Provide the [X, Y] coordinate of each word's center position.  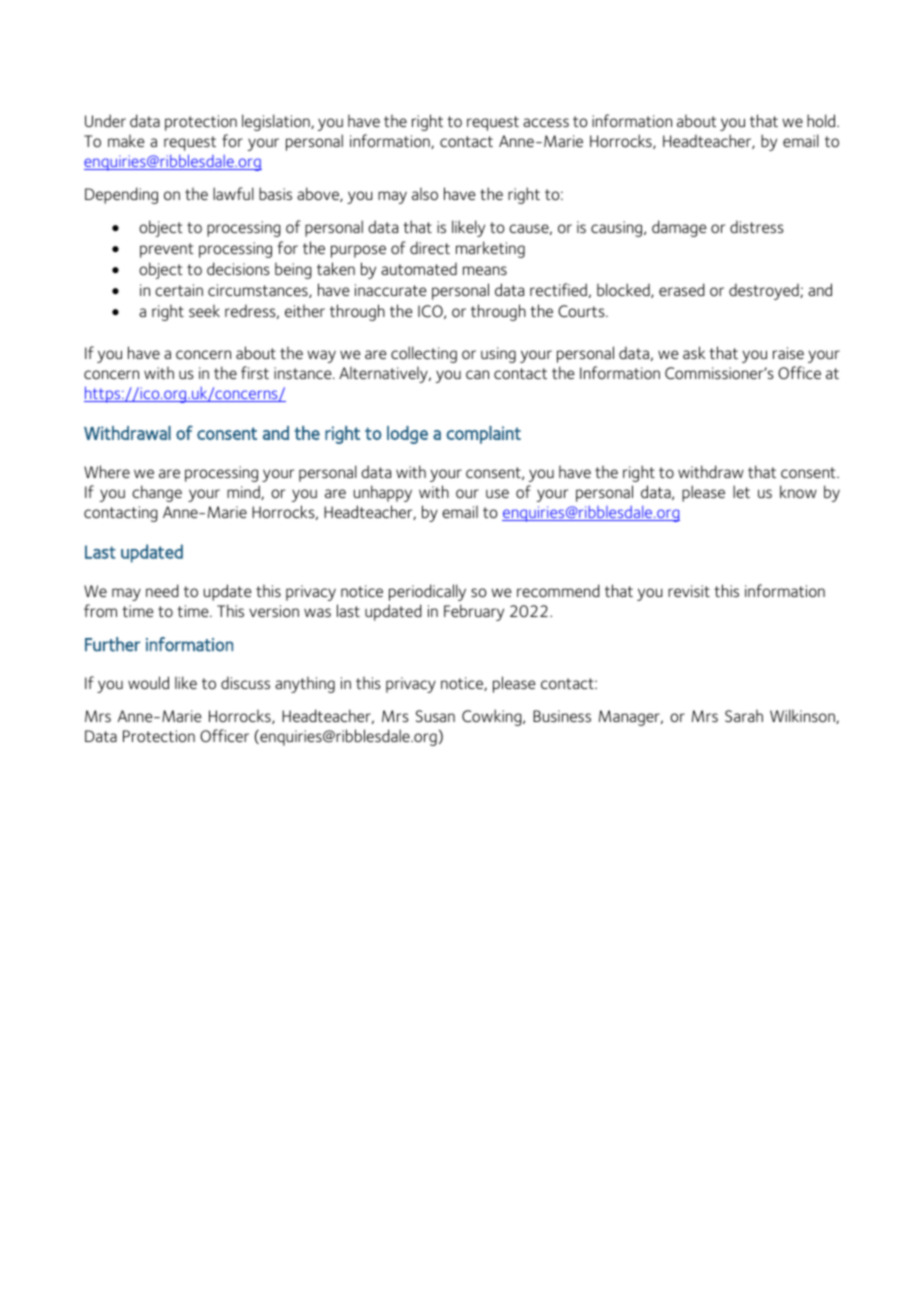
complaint [483, 435]
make [126, 141]
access [546, 122]
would [148, 682]
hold [822, 120]
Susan [435, 716]
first [255, 372]
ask [694, 352]
